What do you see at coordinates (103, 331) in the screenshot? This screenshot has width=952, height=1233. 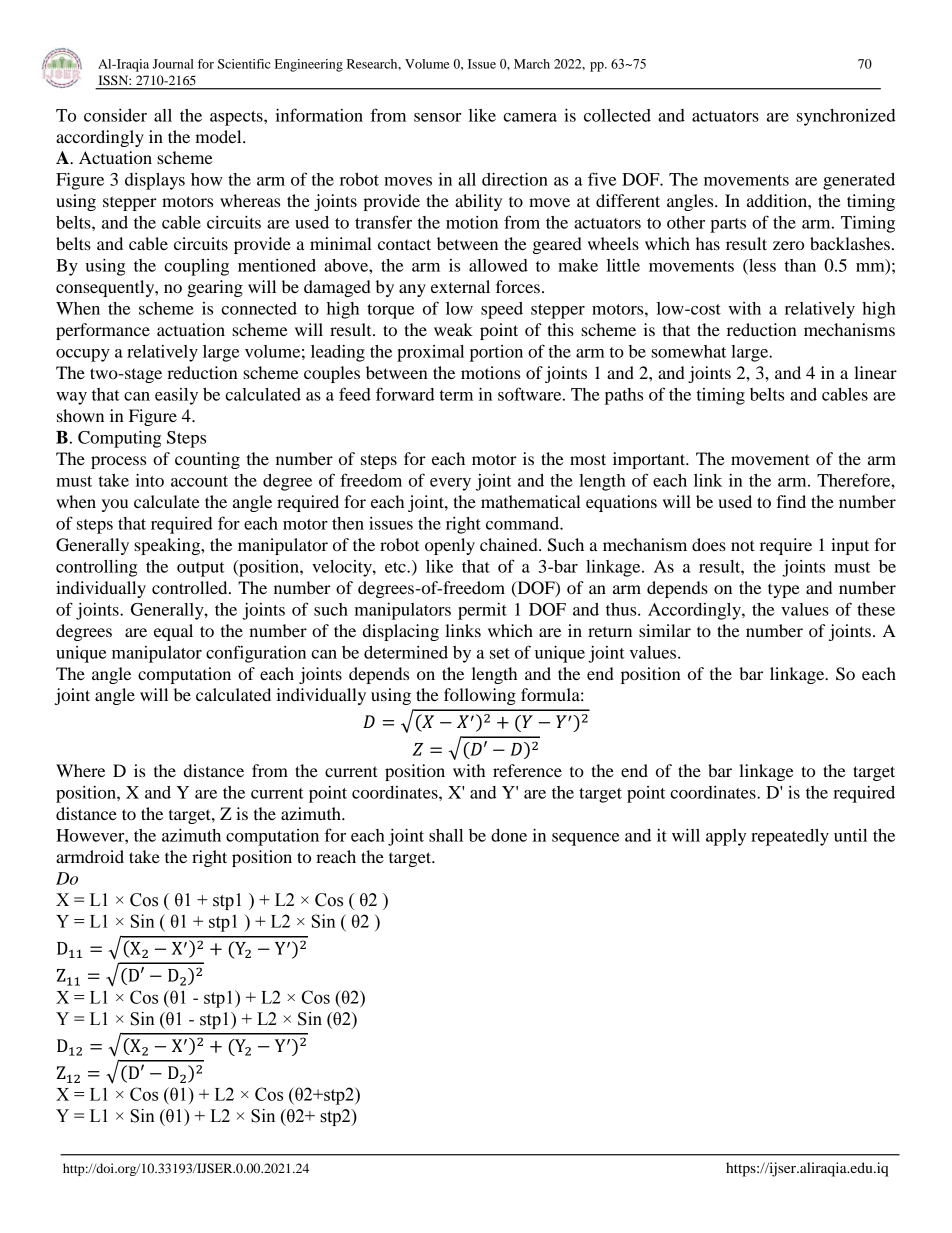 I see `performance` at bounding box center [103, 331].
